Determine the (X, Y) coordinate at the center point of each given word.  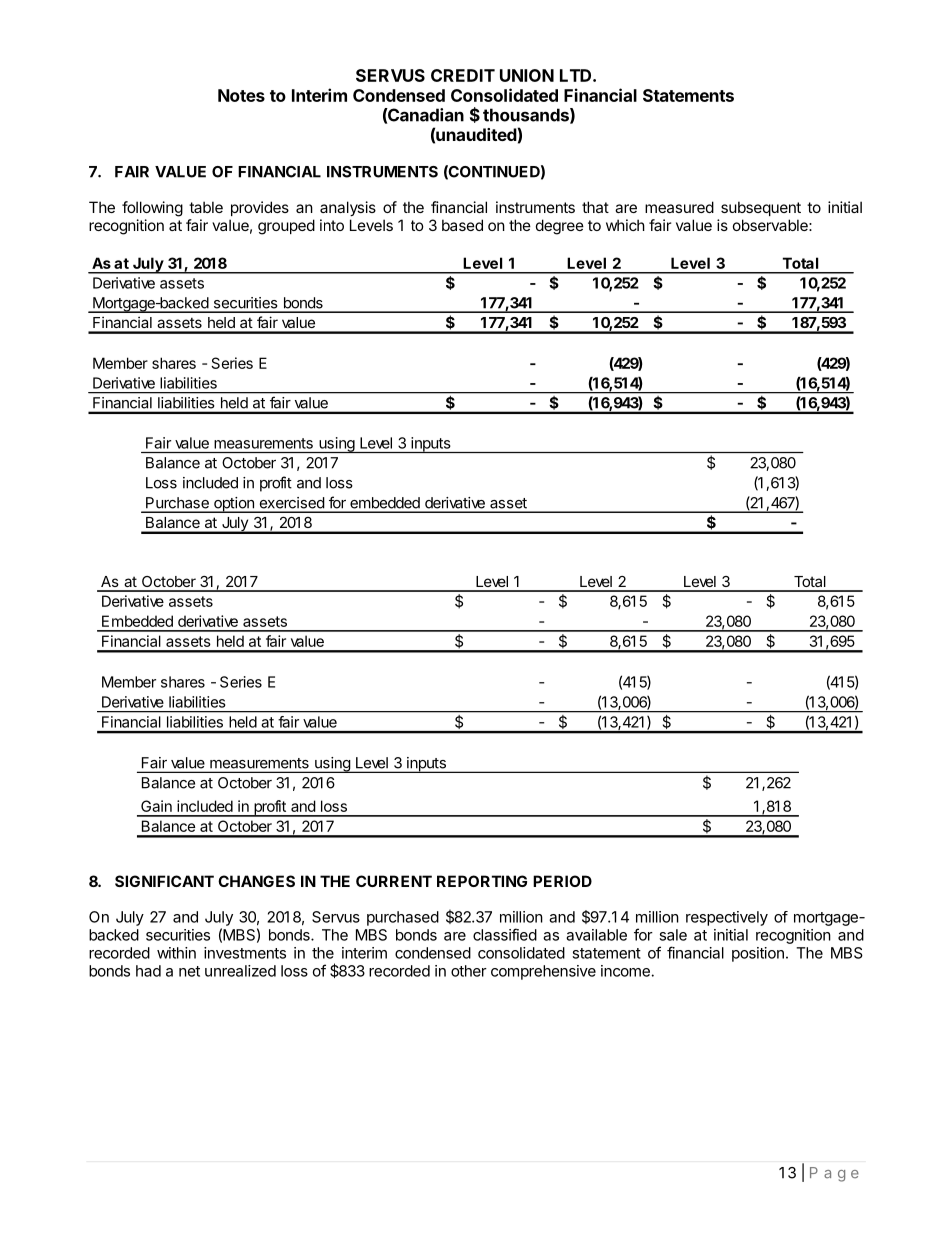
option (234, 505)
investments (245, 953)
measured (679, 207)
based (462, 225)
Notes (241, 95)
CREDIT (463, 75)
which (625, 225)
